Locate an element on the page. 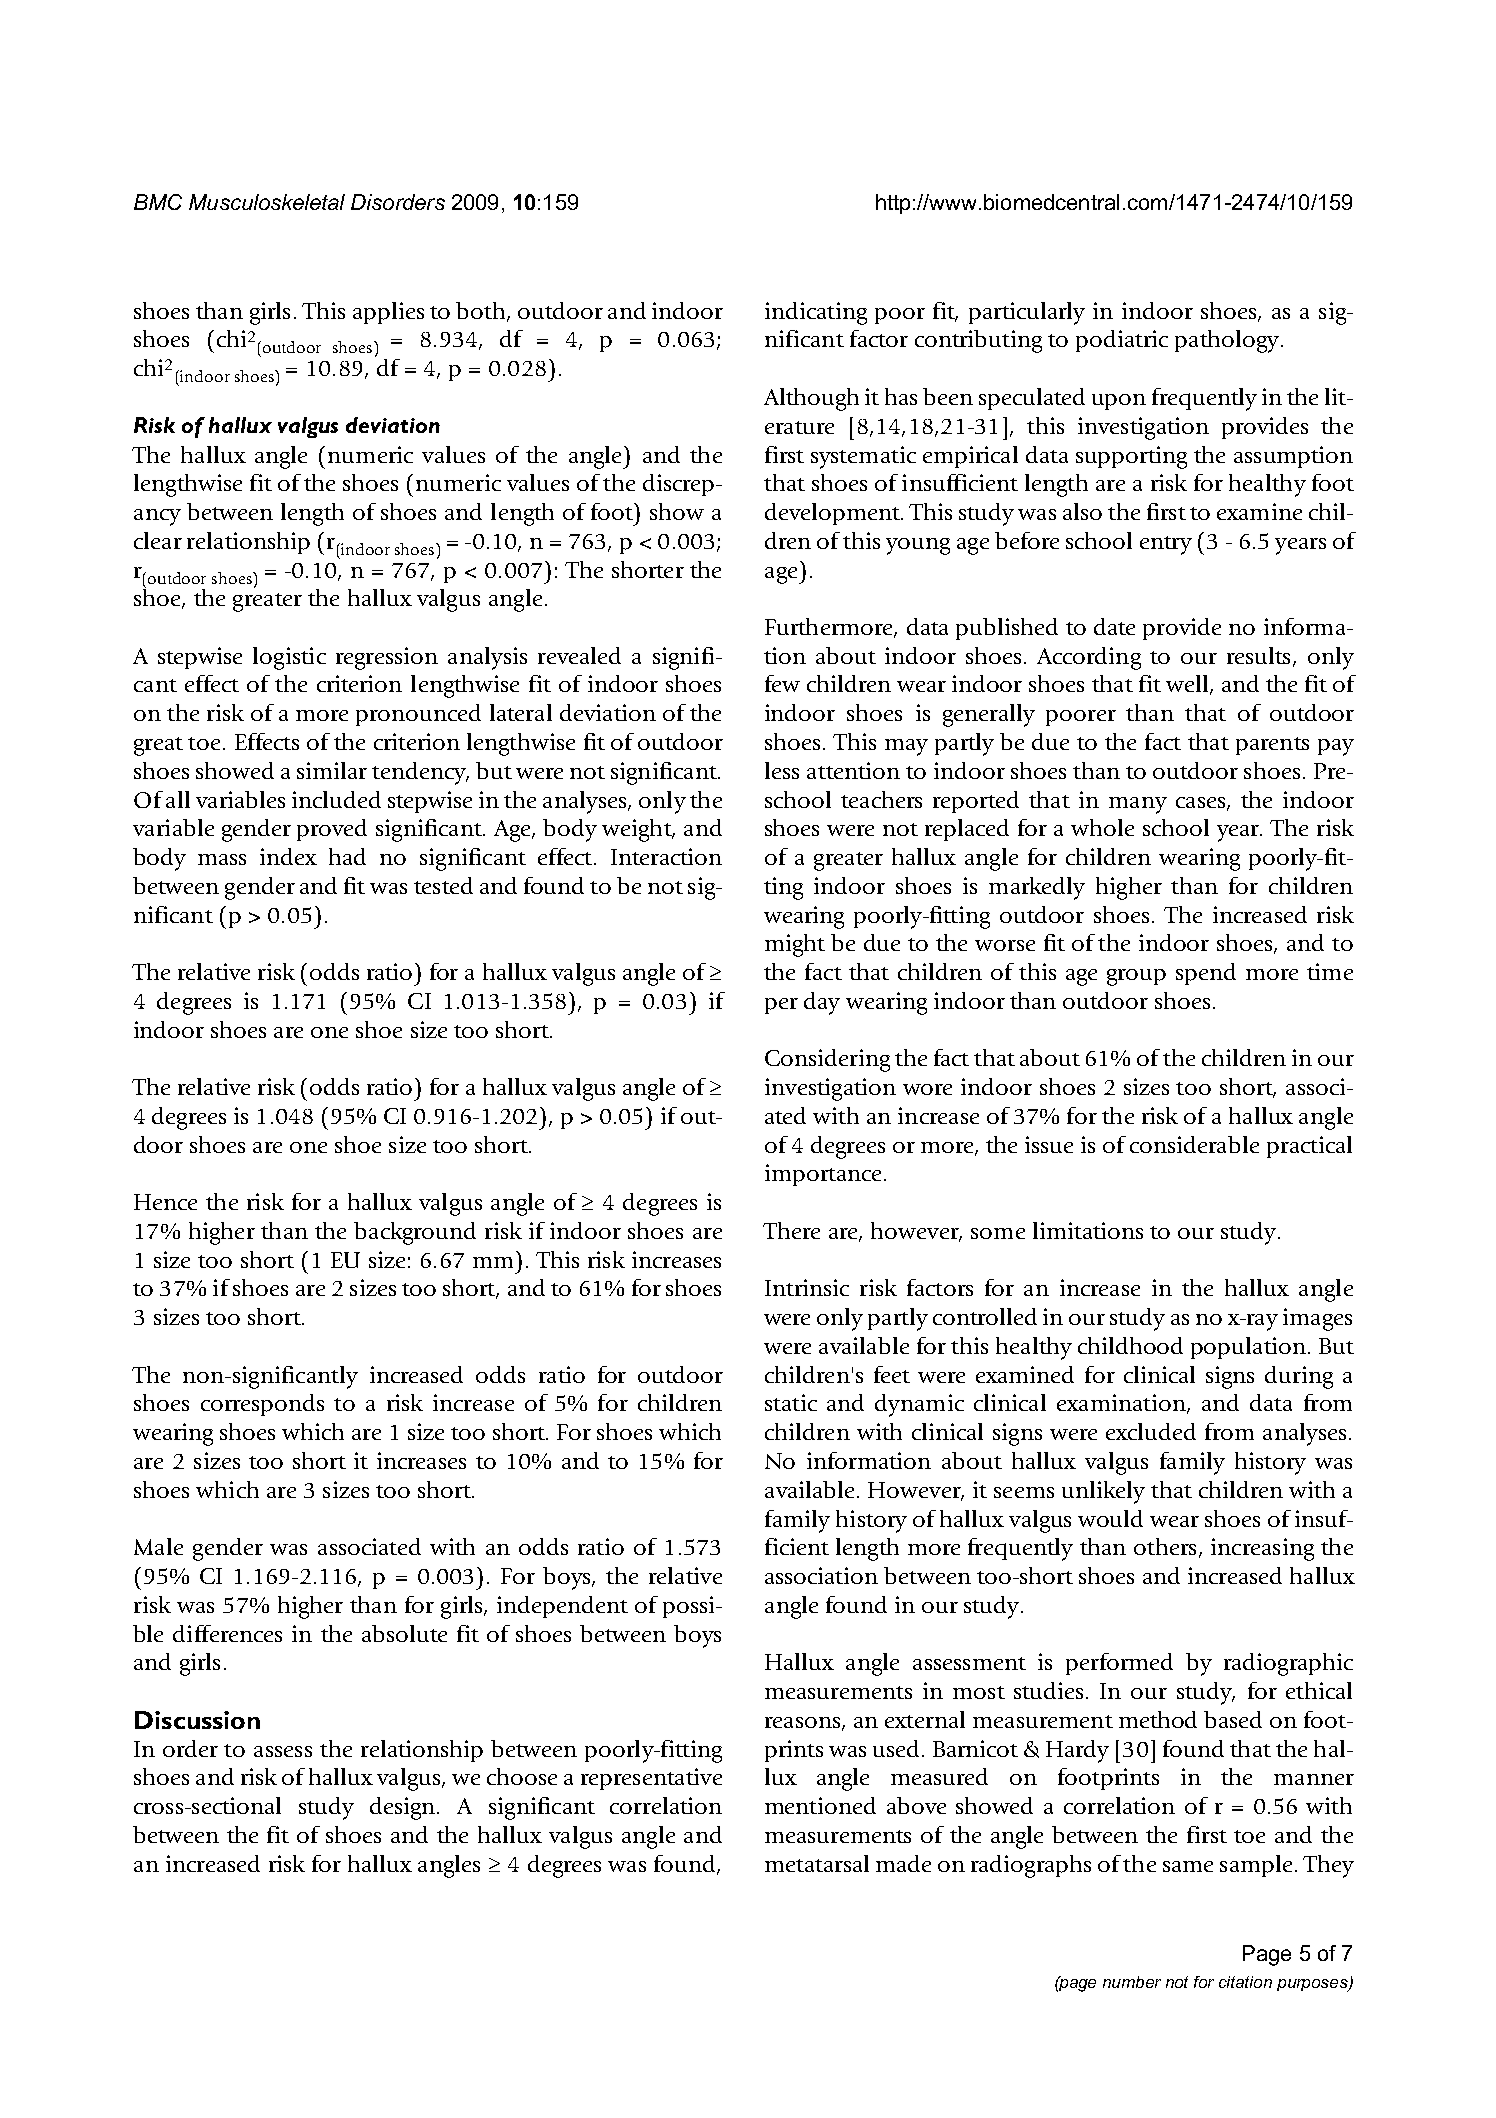 The width and height of the image is (1496, 2118). Musculoskeletal is located at coordinates (267, 202).
